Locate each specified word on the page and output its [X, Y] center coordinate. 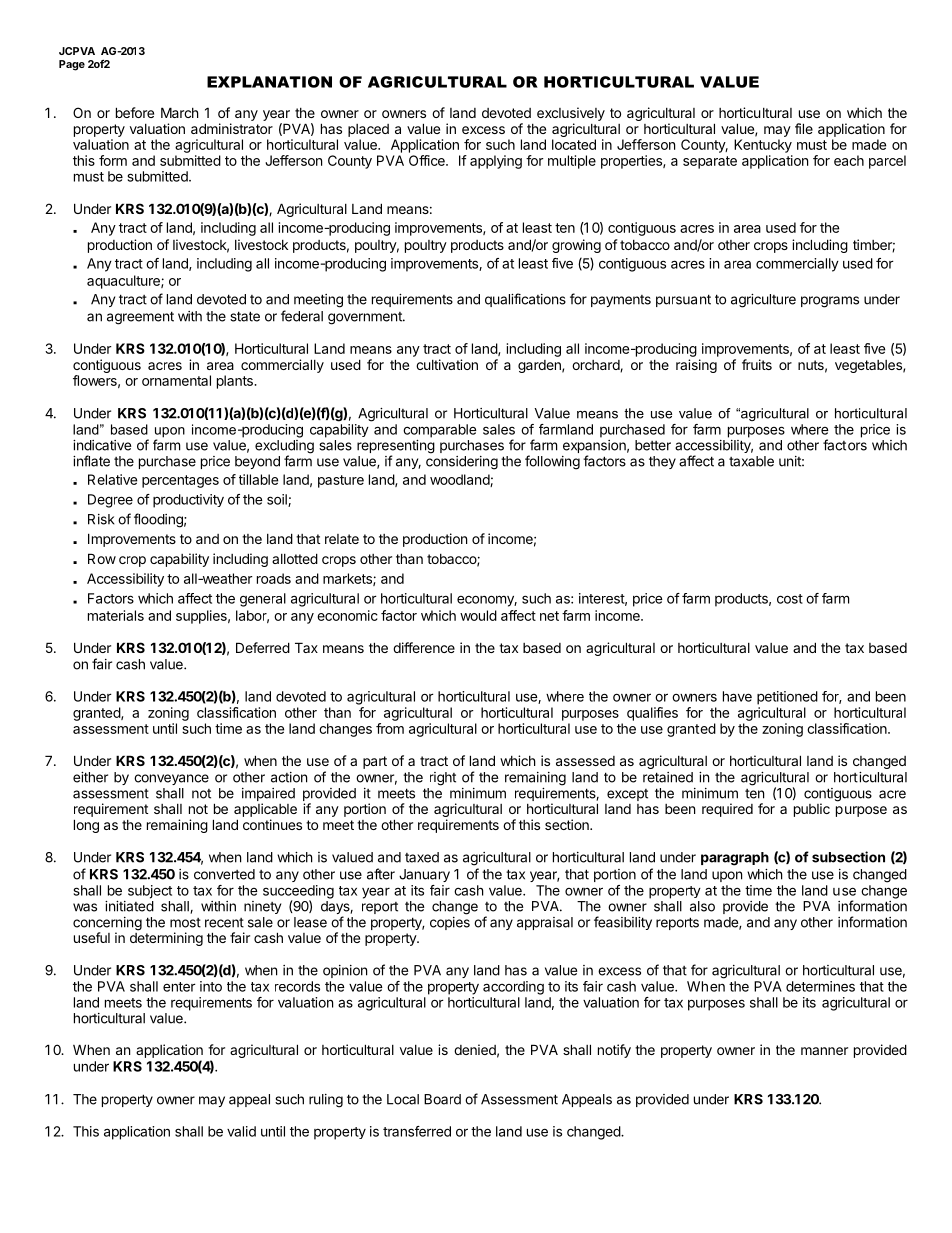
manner [824, 1051]
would [478, 615]
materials [116, 615]
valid [241, 1131]
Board [442, 1099]
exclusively [571, 115]
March [180, 112]
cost [790, 599]
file [804, 128]
